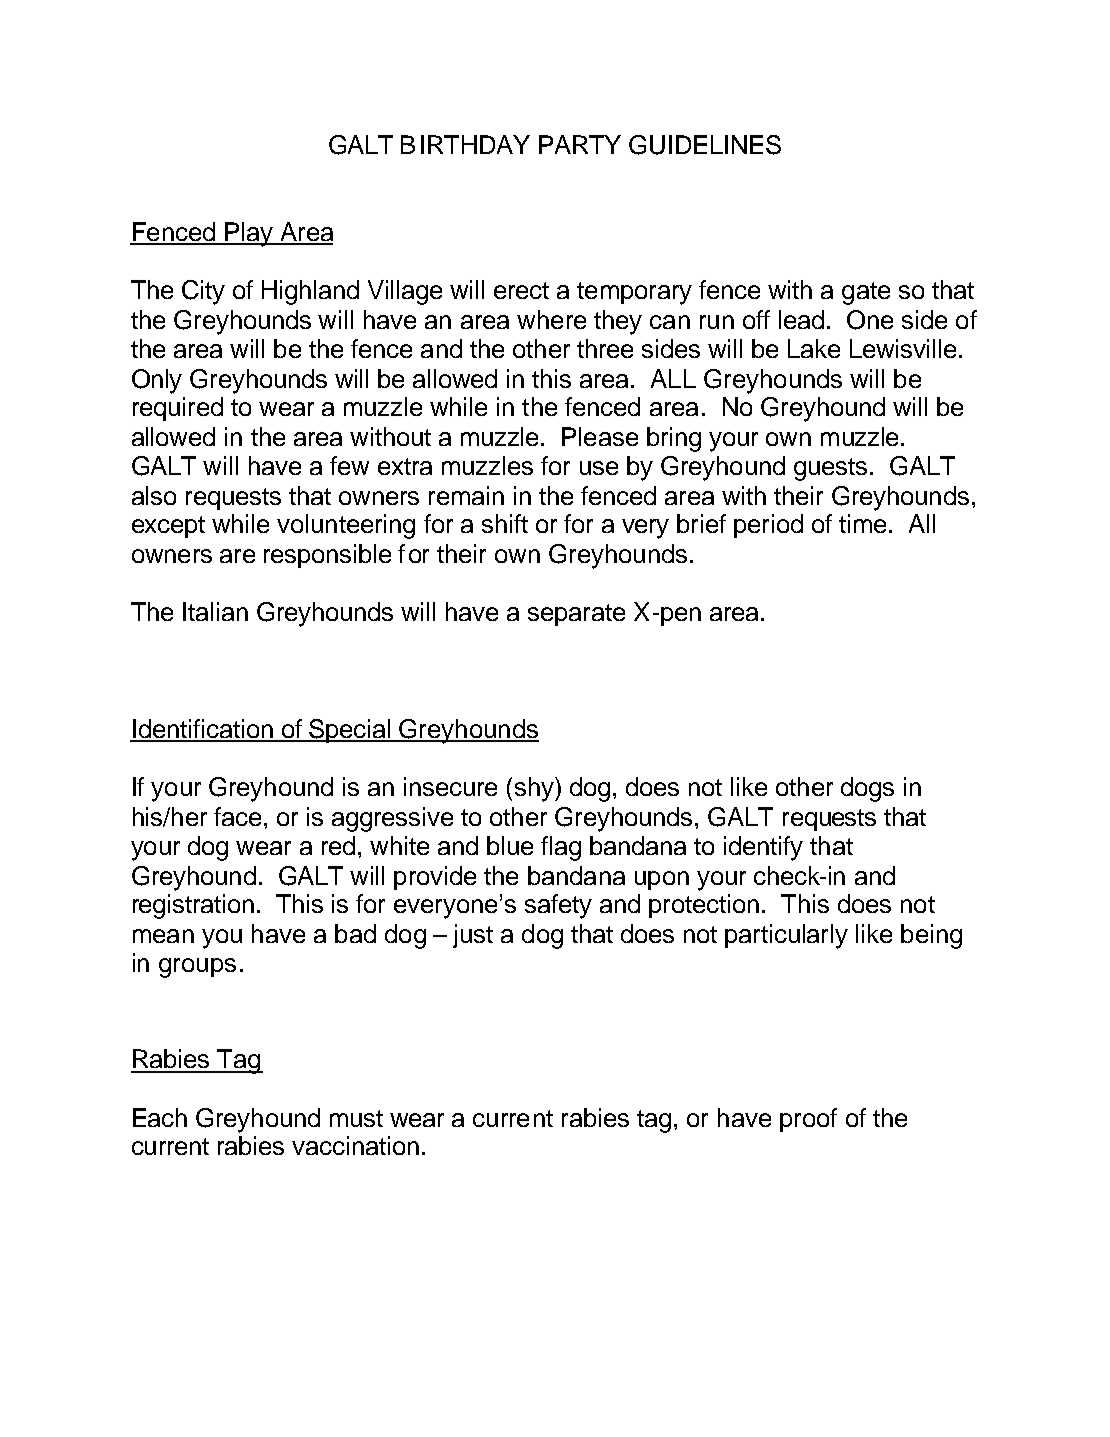 Image resolution: width=1110 pixels, height=1437 pixels. I want to click on Italian, so click(215, 611).
